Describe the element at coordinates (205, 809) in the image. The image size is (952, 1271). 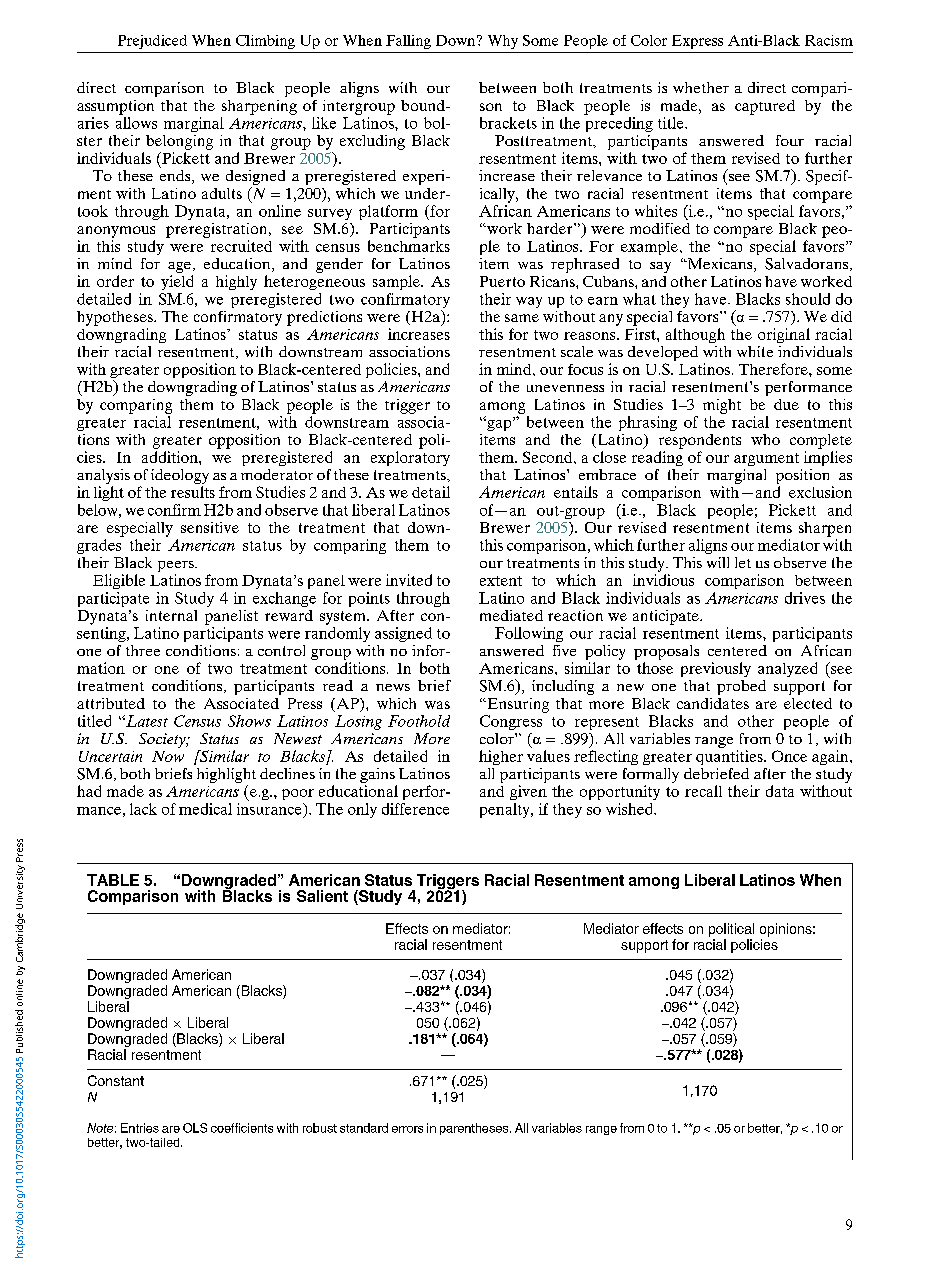
I see `medical` at that location.
